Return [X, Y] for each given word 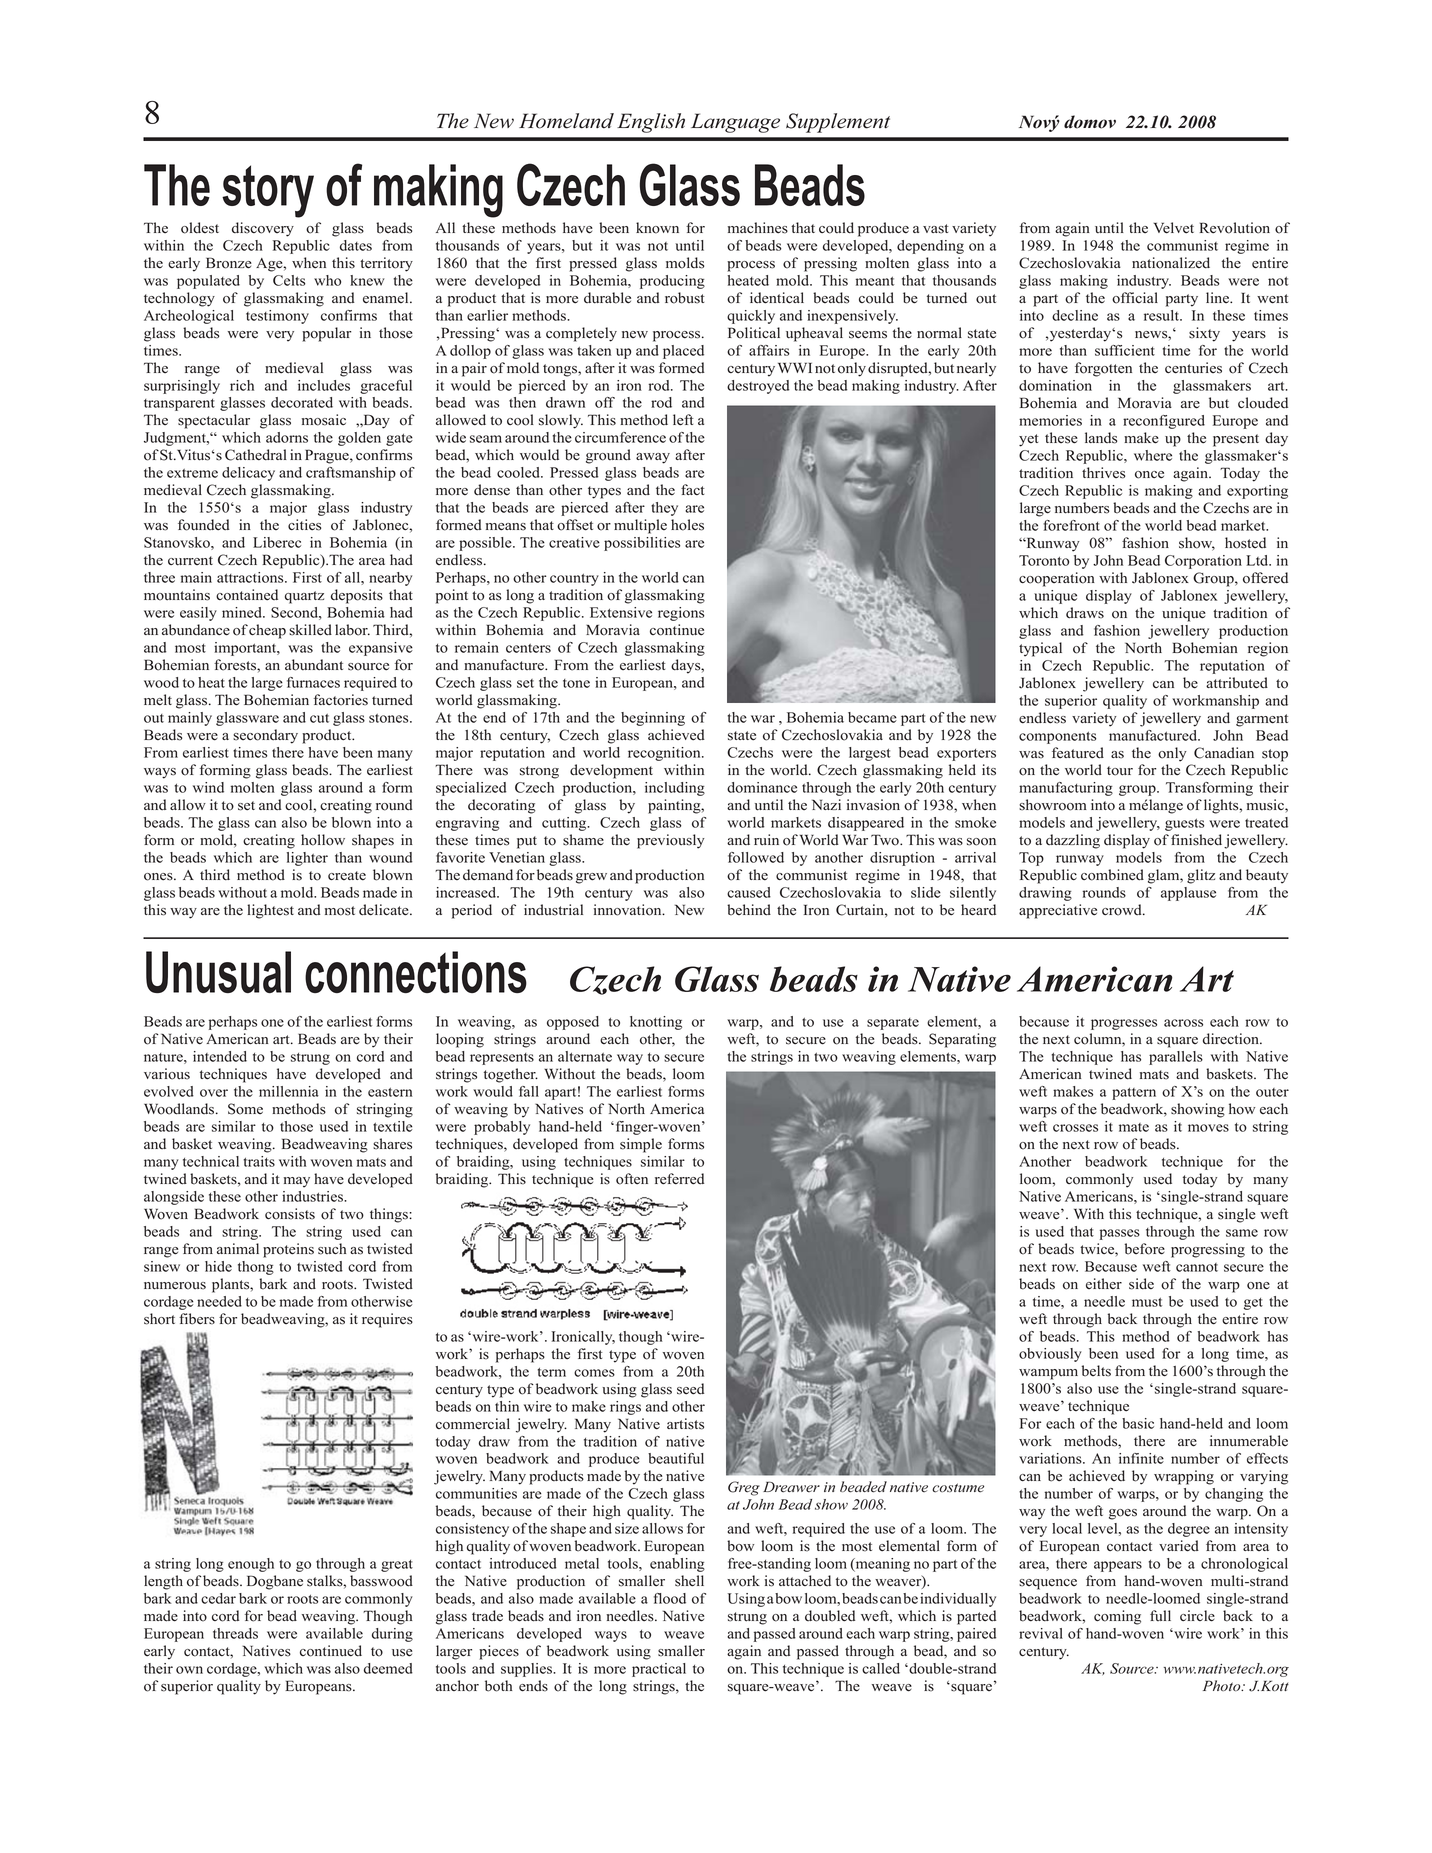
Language [735, 123]
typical [1040, 649]
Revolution [1234, 228]
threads [235, 1633]
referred [679, 1179]
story [268, 191]
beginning [653, 719]
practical [659, 1670]
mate [1134, 1127]
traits [259, 1161]
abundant [314, 665]
